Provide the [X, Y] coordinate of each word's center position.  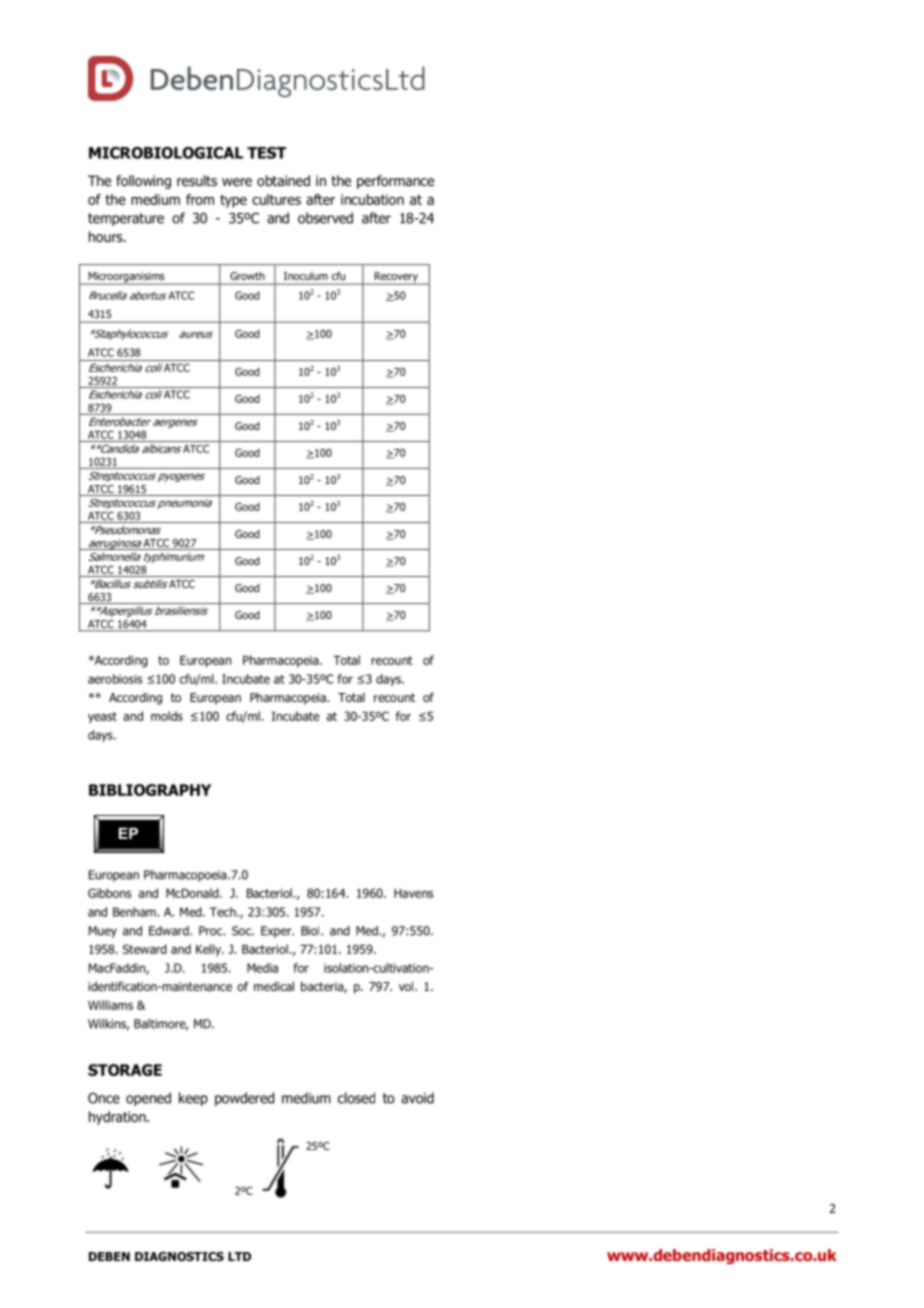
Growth [247, 276]
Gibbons [110, 893]
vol [407, 986]
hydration [118, 1118]
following [143, 182]
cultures [276, 199]
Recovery [396, 278]
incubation [372, 199]
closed [356, 1098]
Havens [414, 893]
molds [167, 716]
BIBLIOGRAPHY [150, 790]
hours [107, 237]
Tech [224, 912]
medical [274, 986]
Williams [110, 1005]
